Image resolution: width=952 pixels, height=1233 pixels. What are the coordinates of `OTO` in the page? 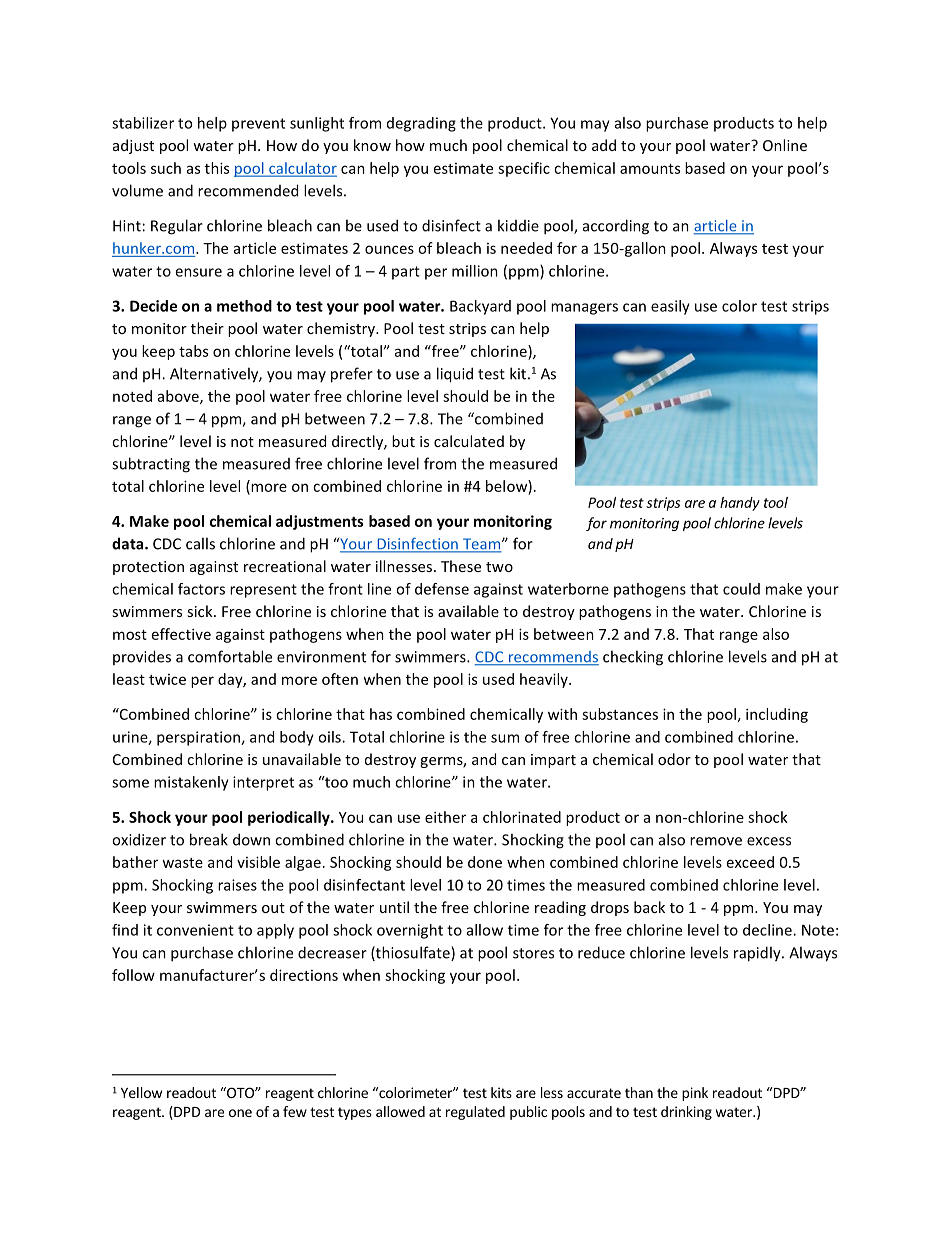 It's located at (240, 1092).
